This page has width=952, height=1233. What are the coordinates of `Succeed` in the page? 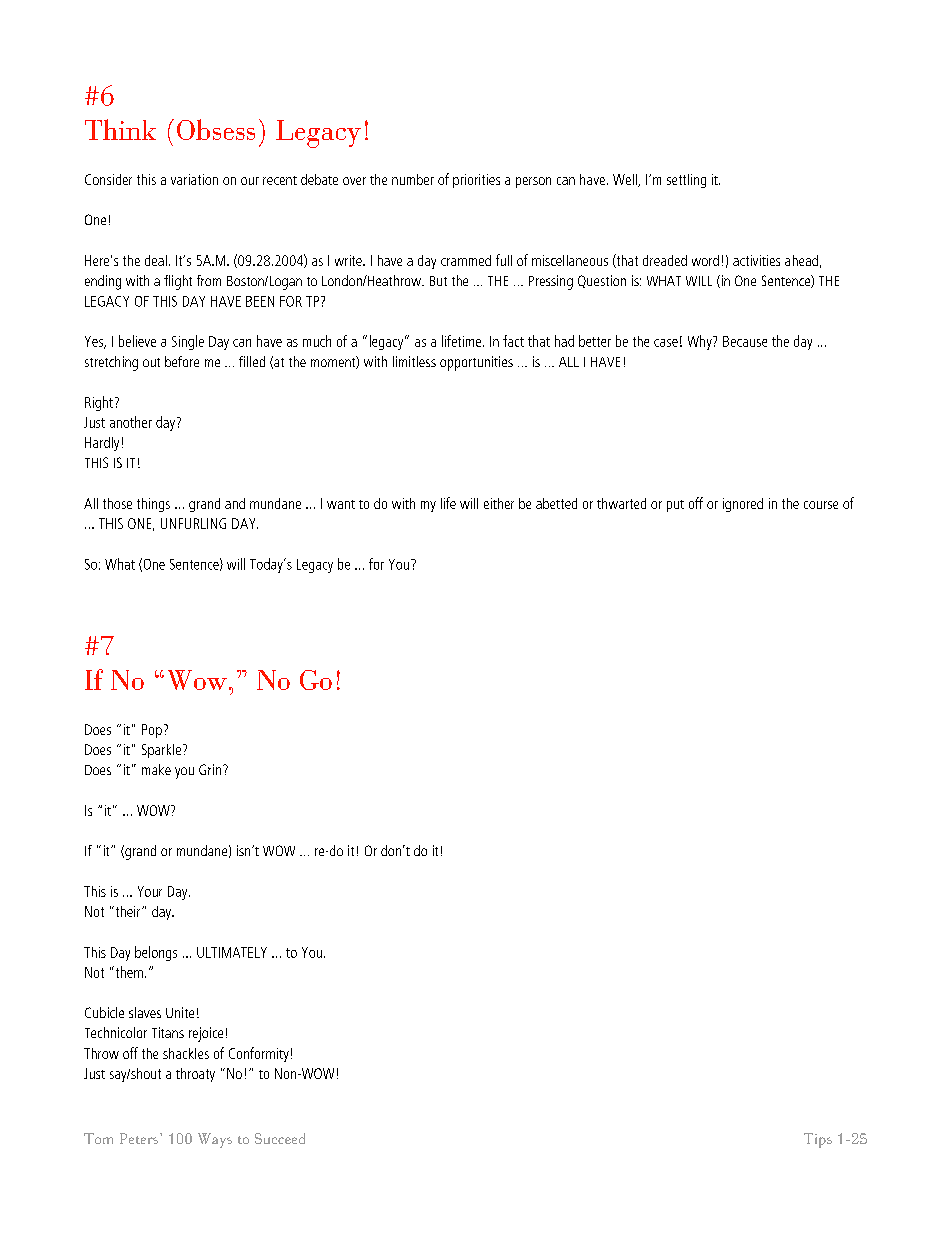 It's located at (280, 1138).
